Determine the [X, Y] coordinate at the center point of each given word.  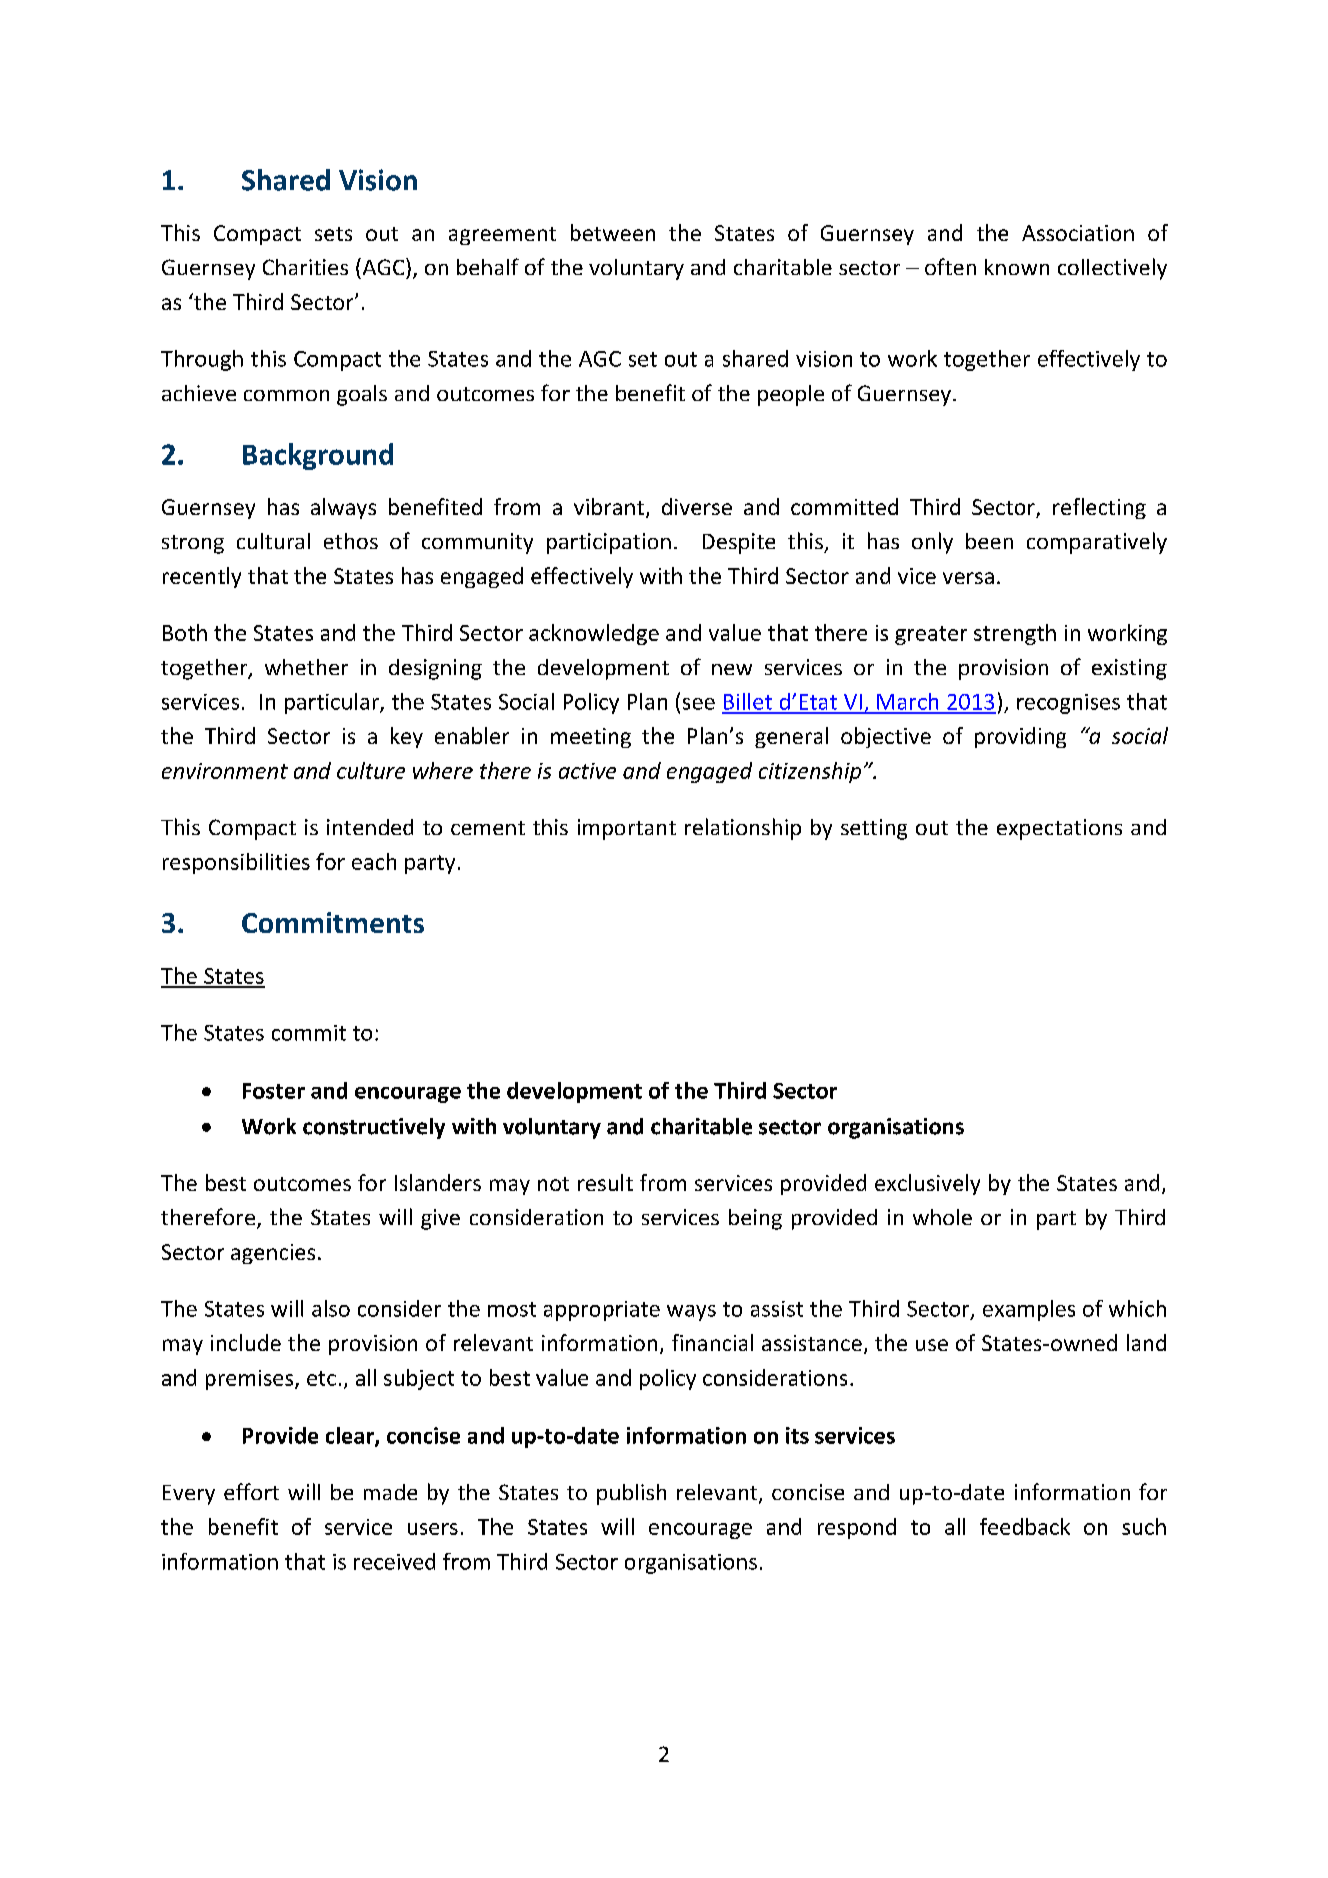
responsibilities [236, 863]
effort [251, 1491]
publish [631, 1494]
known [1017, 267]
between [613, 232]
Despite [739, 543]
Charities [305, 267]
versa [968, 578]
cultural [273, 541]
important [627, 829]
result [605, 1182]
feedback [1025, 1526]
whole [942, 1217]
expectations [1059, 829]
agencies [273, 1254]
